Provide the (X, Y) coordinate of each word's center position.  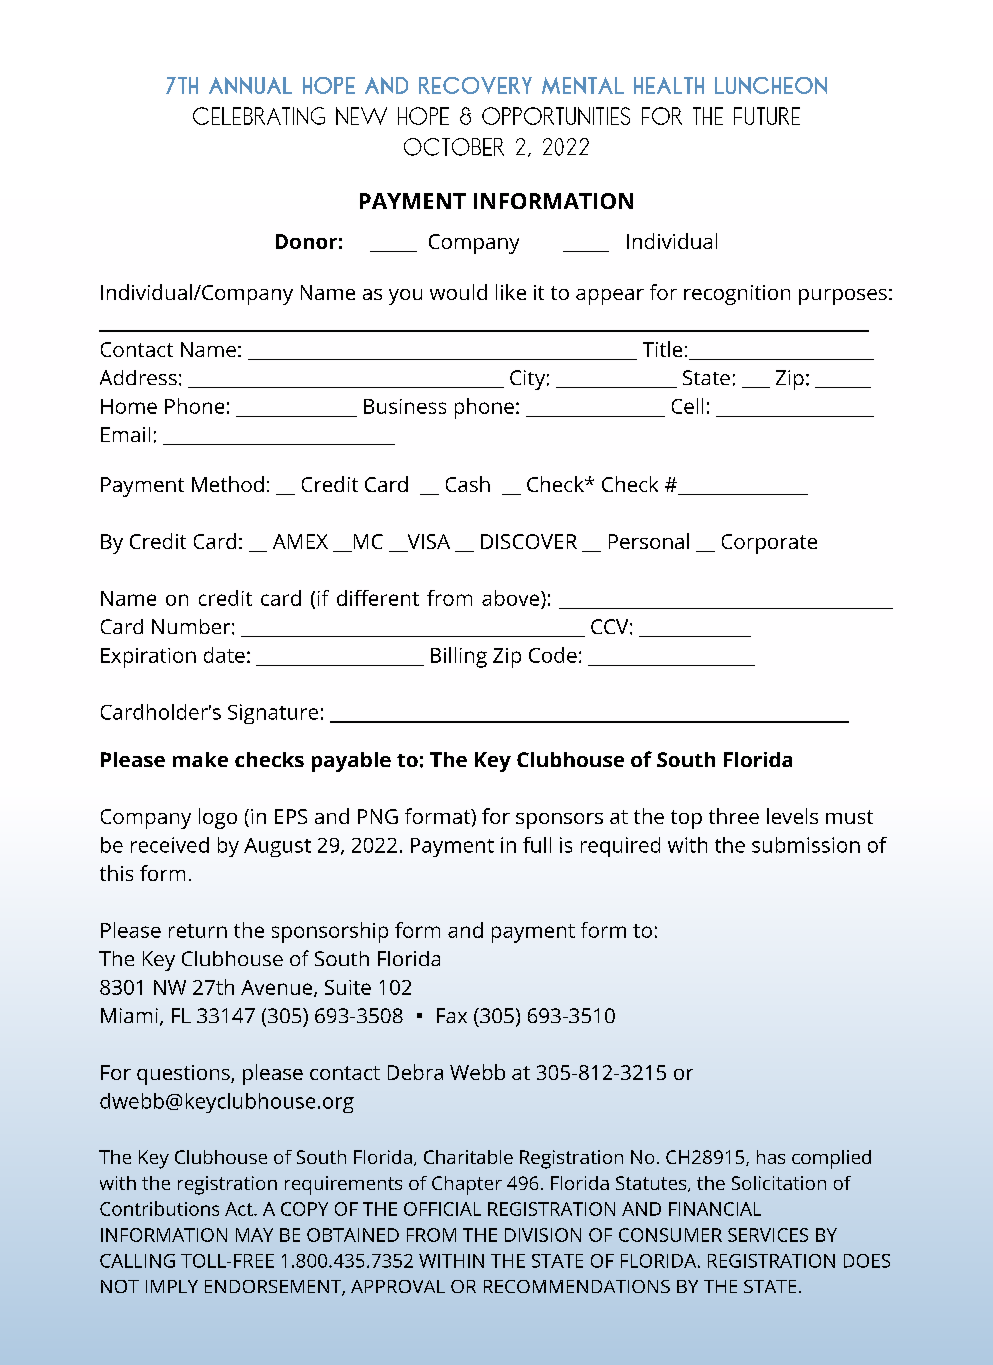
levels (792, 816)
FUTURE (767, 116)
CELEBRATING (259, 116)
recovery (475, 85)
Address (138, 377)
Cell (687, 406)
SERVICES (768, 1235)
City (527, 380)
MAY (254, 1235)
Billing (459, 657)
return (198, 931)
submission (806, 845)
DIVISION (543, 1235)
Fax (452, 1015)
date (224, 655)
